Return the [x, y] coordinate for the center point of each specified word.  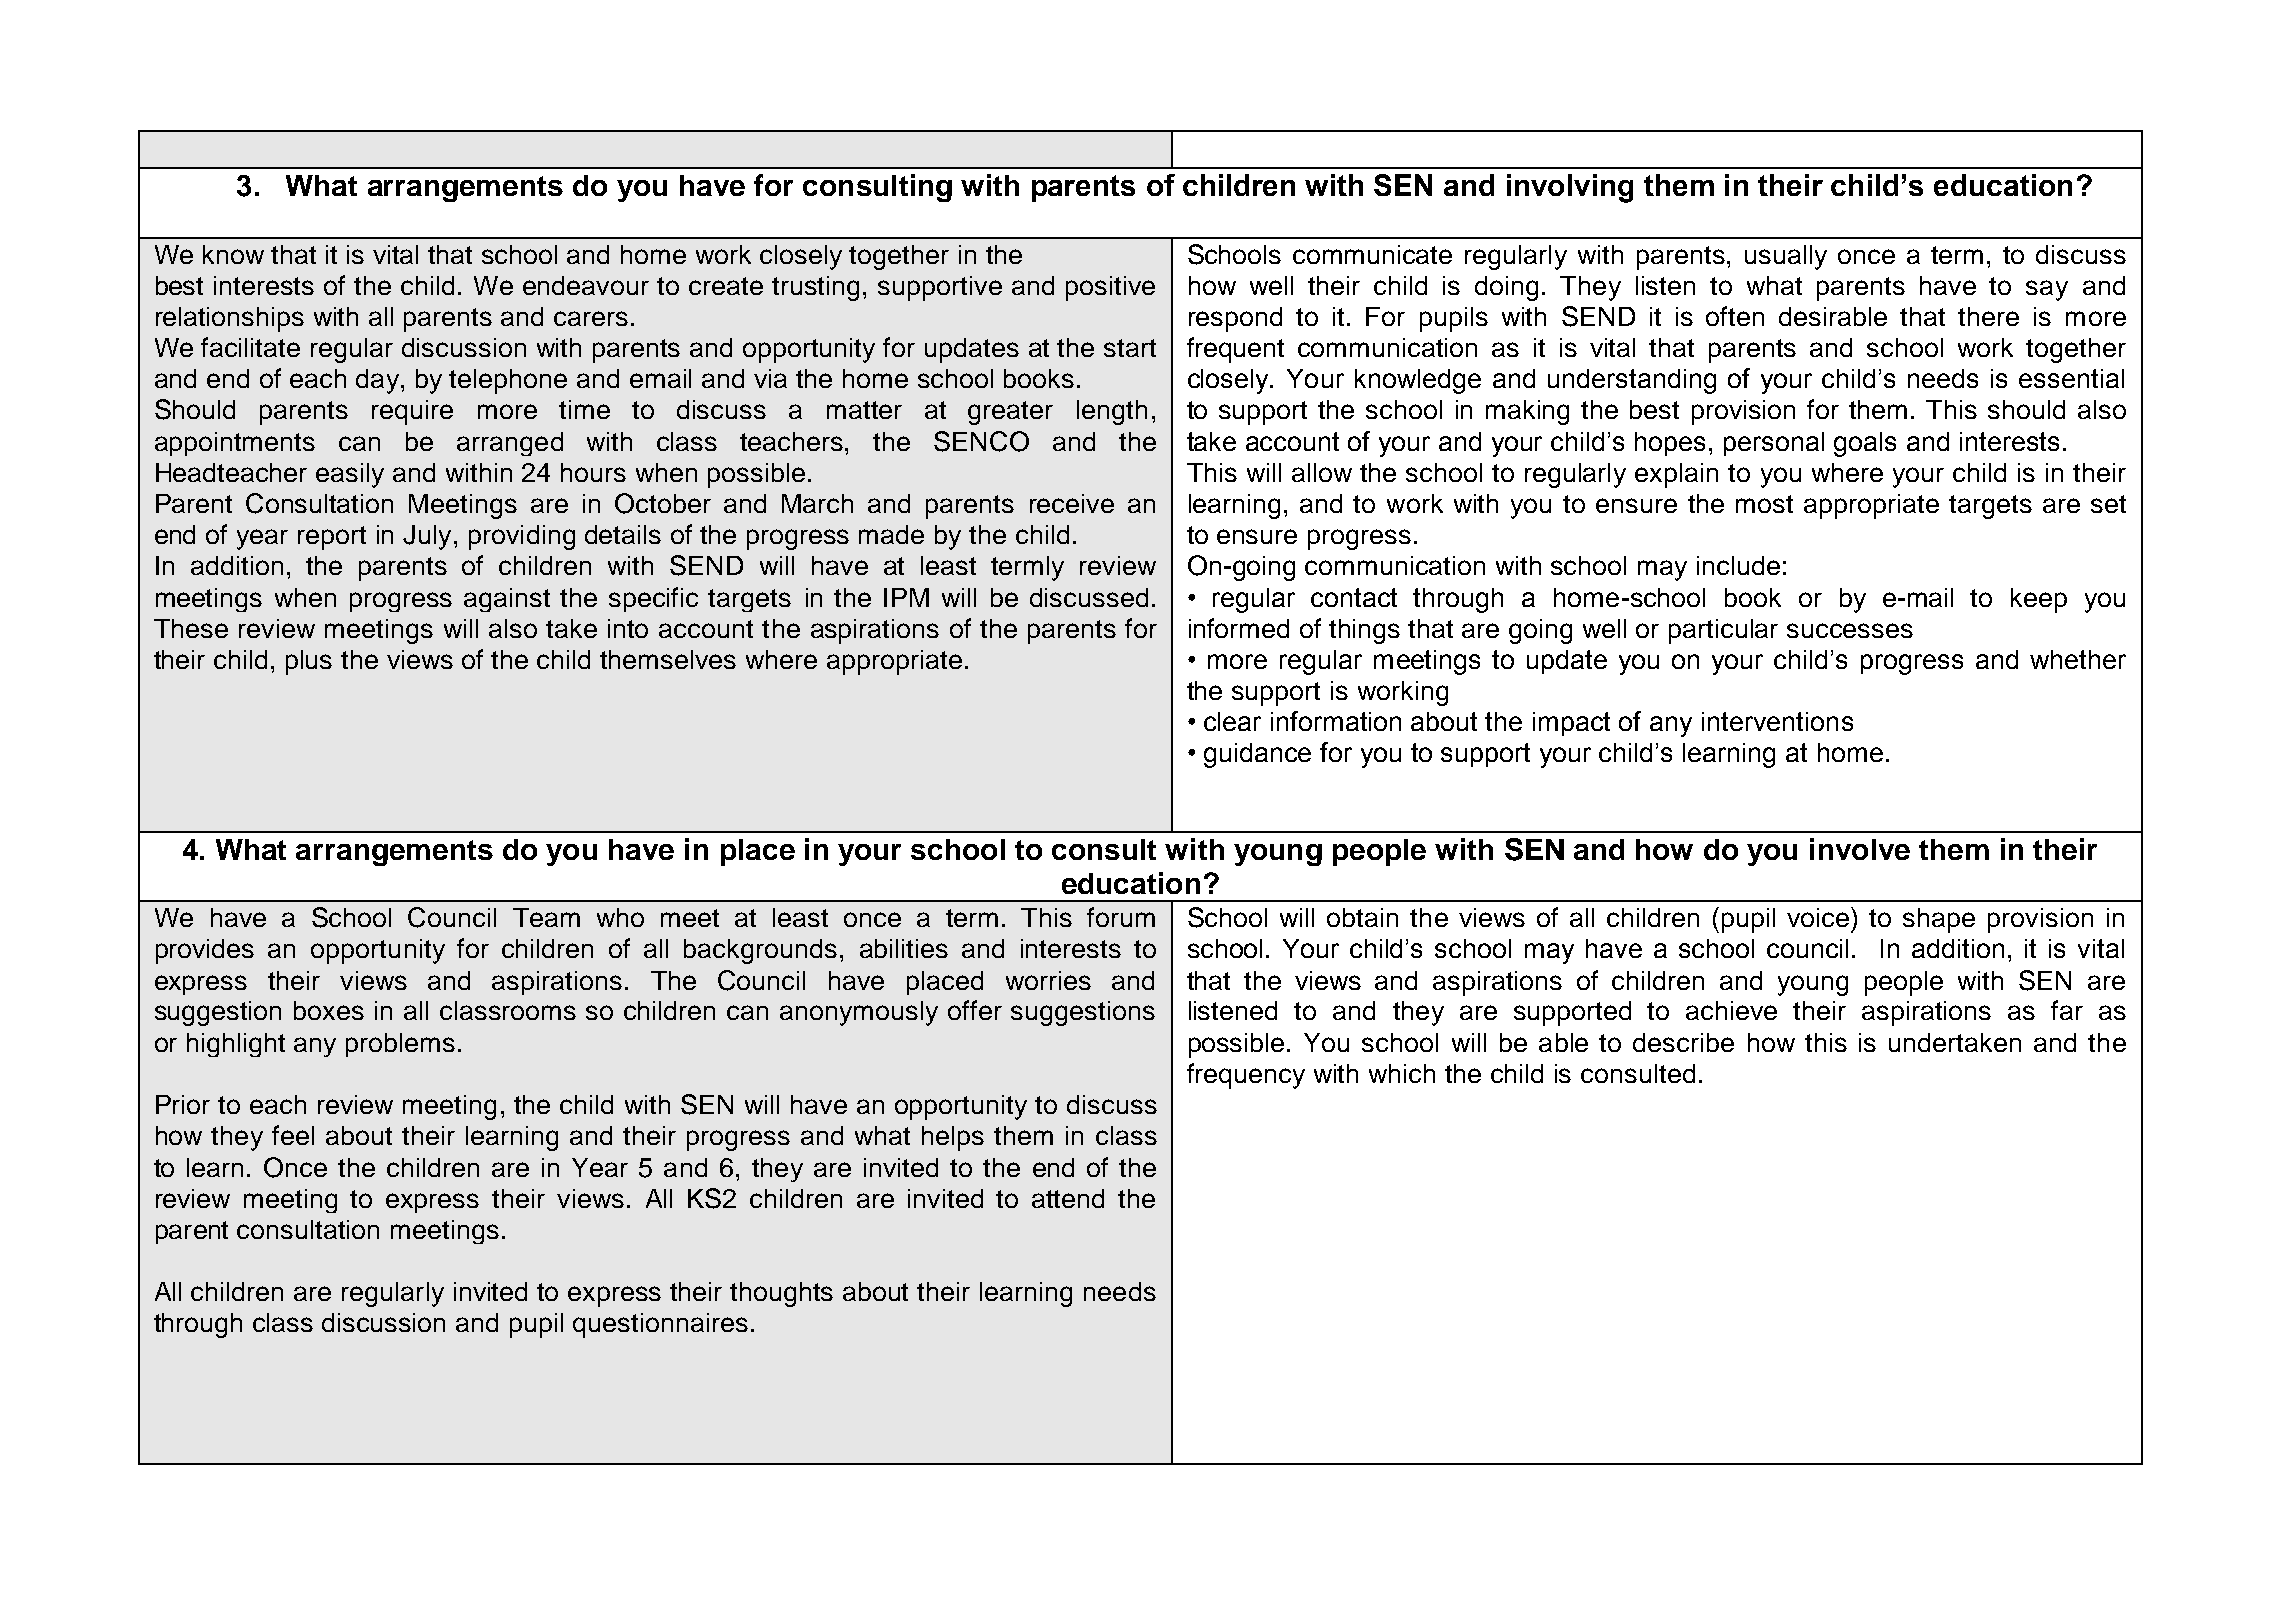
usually [1786, 257]
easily [350, 475]
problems [400, 1045]
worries [1048, 980]
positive [1110, 288]
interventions [1777, 721]
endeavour [586, 285]
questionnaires [660, 1325]
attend [1068, 1198]
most [1764, 504]
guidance [1257, 755]
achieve [1731, 1010]
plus [309, 662]
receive [1072, 503]
